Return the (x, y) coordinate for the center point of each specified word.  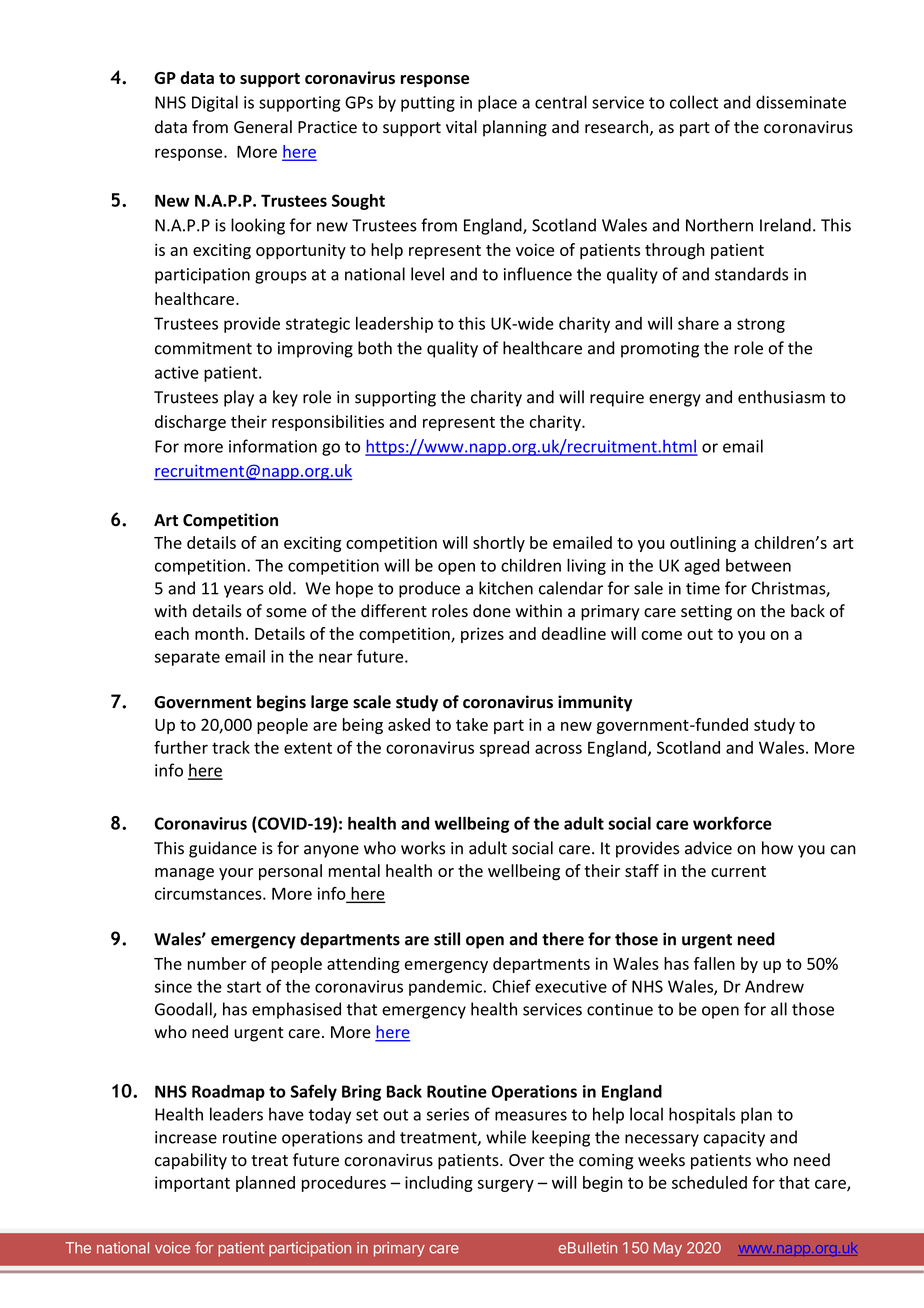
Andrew (774, 986)
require (617, 399)
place (497, 103)
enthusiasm (781, 397)
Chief (511, 986)
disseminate (801, 102)
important (192, 1184)
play (239, 398)
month (219, 633)
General (263, 127)
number (217, 963)
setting (706, 613)
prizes (482, 635)
